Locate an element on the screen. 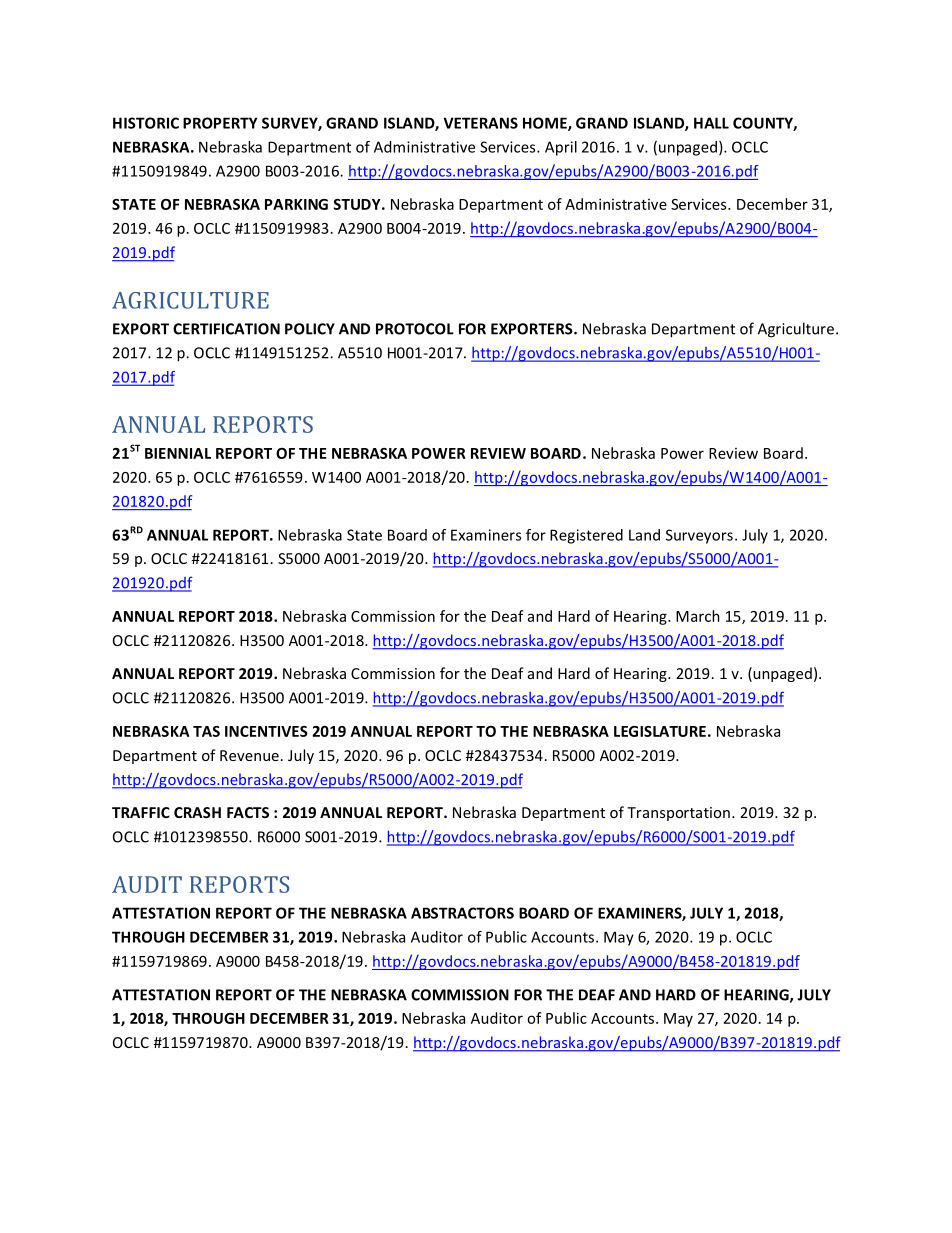  Registered is located at coordinates (586, 536).
